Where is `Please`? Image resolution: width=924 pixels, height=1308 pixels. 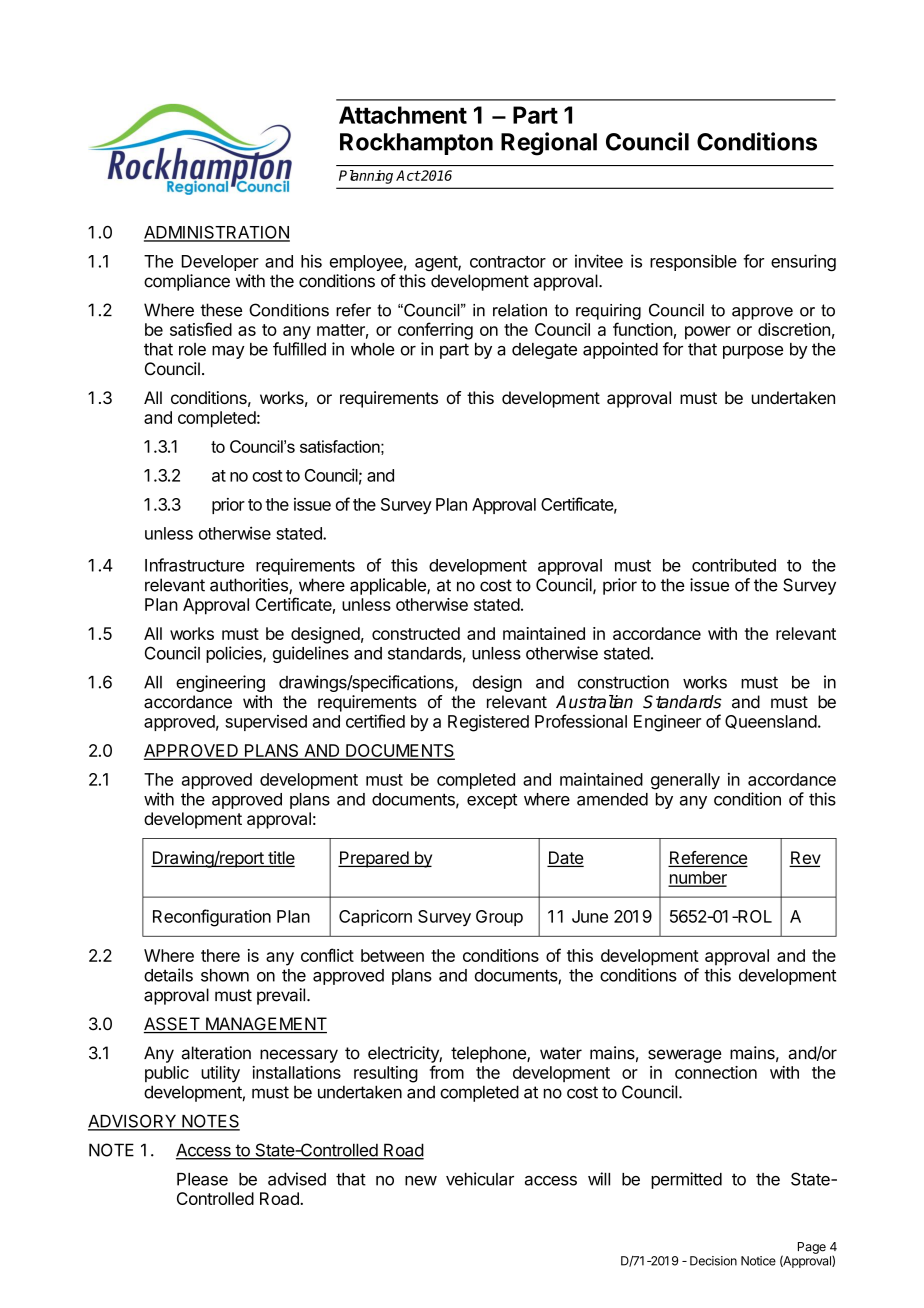 Please is located at coordinates (202, 1179).
